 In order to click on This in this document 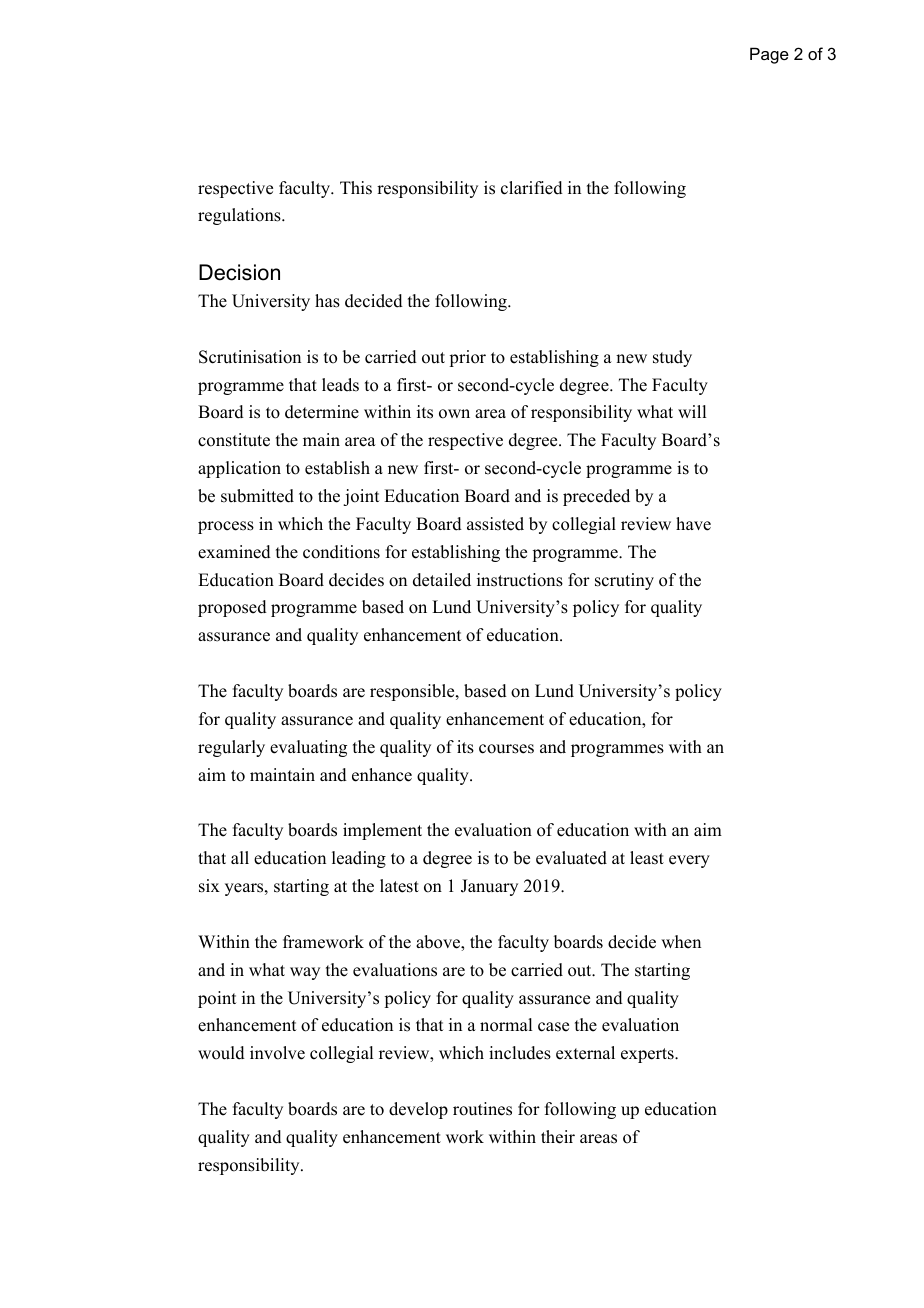, I will do `click(356, 188)`.
